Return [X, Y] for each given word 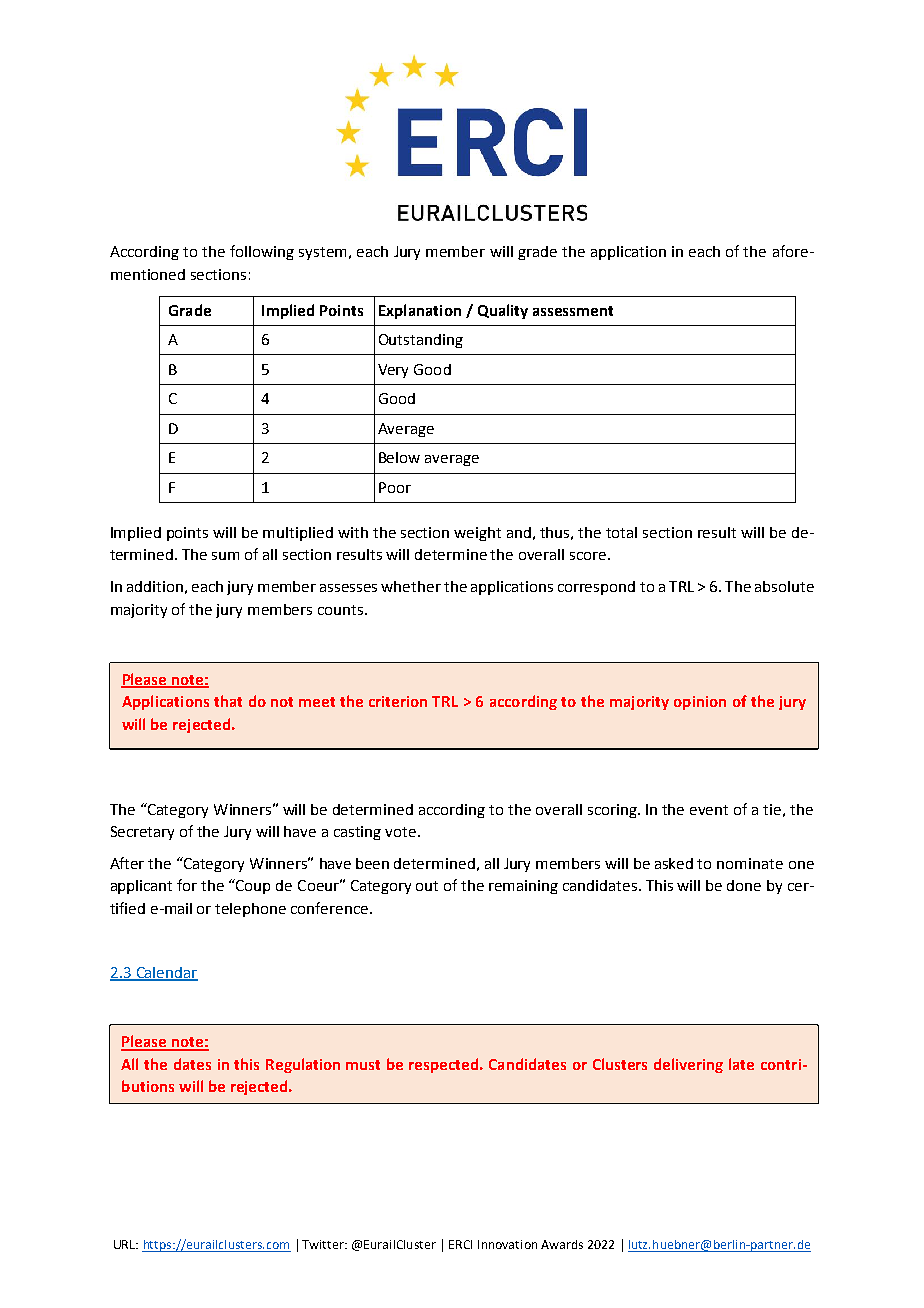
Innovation [507, 1244]
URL [126, 1244]
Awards [562, 1244]
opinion [700, 703]
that [228, 701]
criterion [398, 701]
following [262, 252]
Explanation [420, 311]
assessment [573, 311]
